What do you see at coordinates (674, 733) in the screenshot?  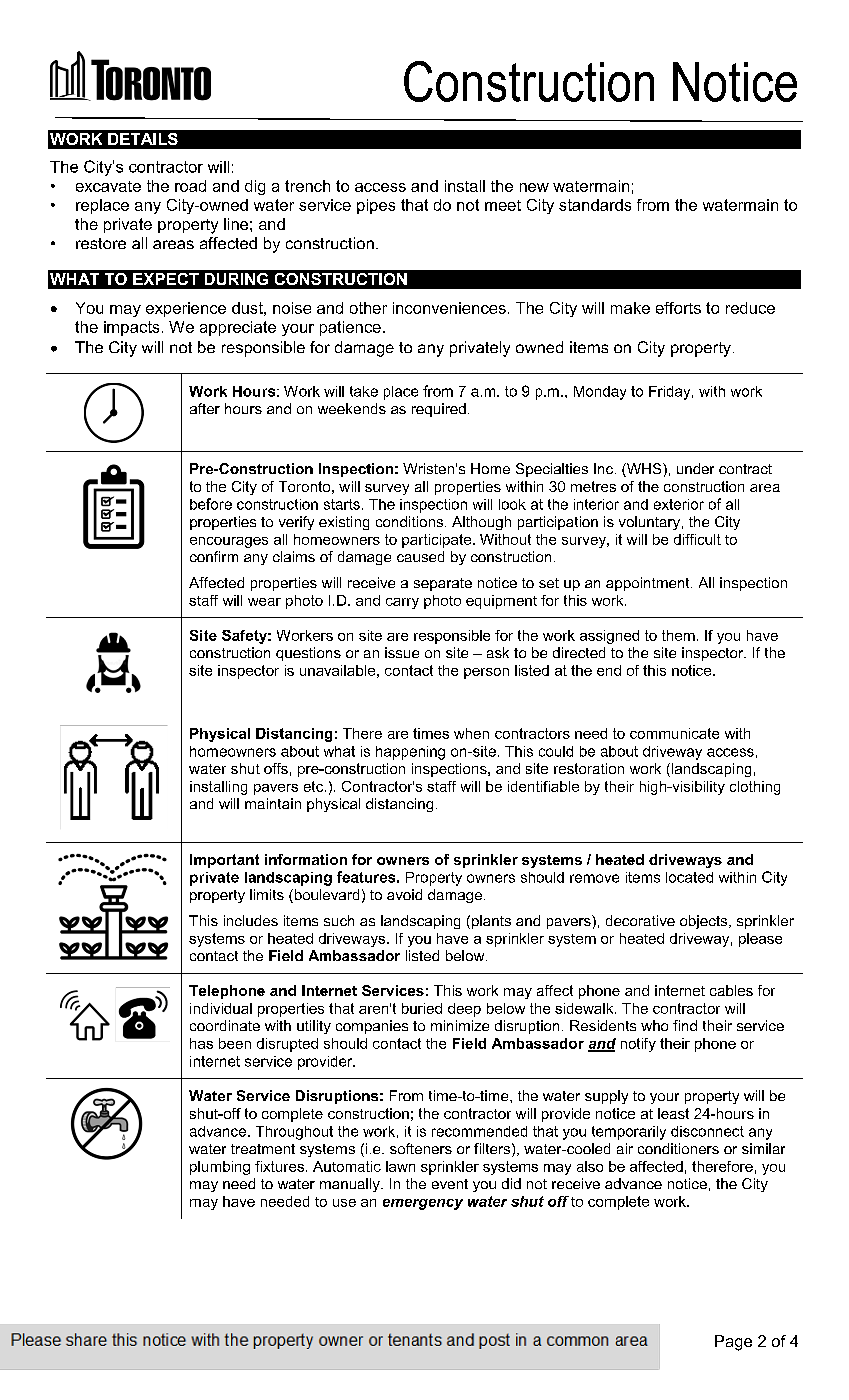 I see `communicate` at bounding box center [674, 733].
